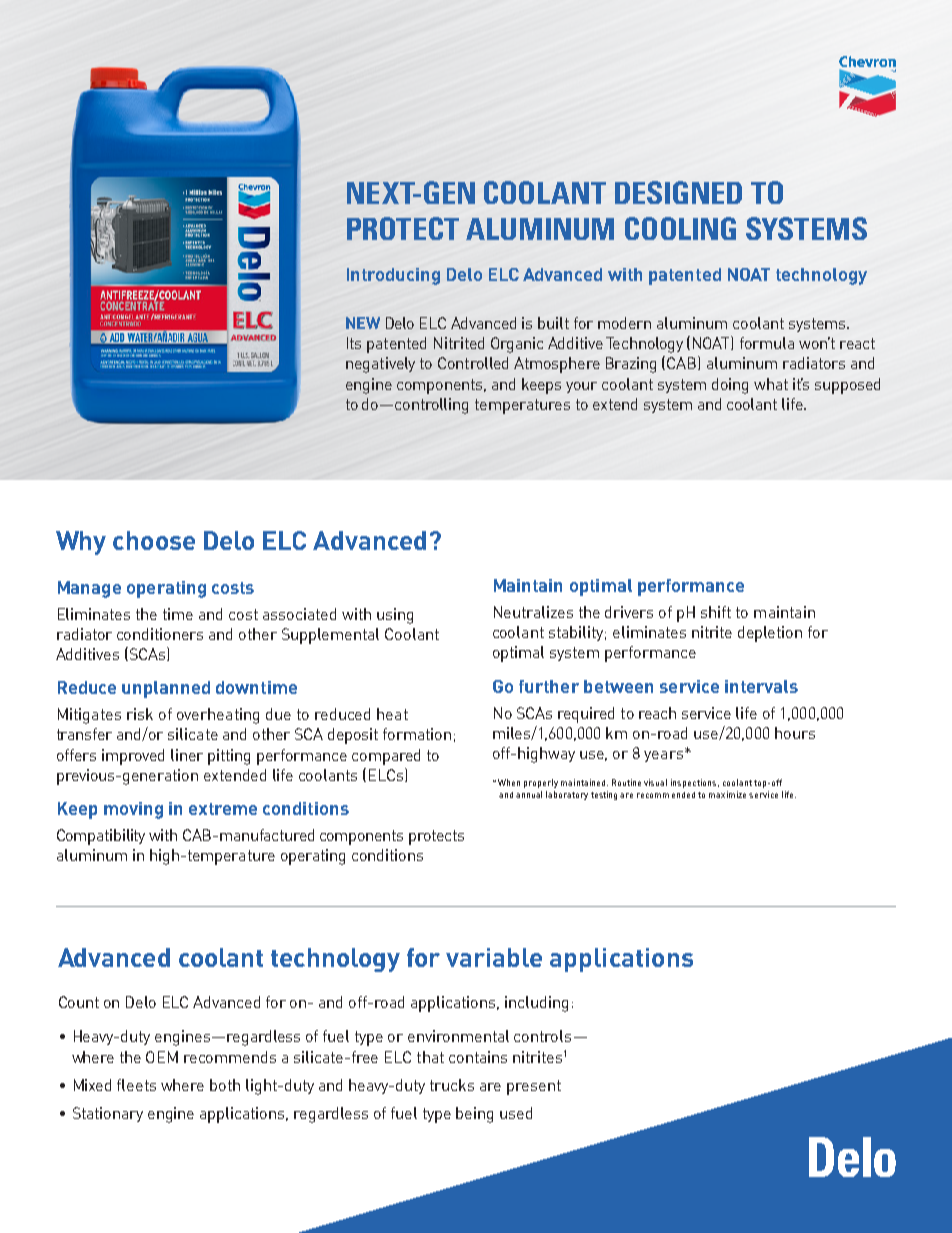 The image size is (952, 1233). What do you see at coordinates (534, 1087) in the screenshot?
I see `present` at bounding box center [534, 1087].
